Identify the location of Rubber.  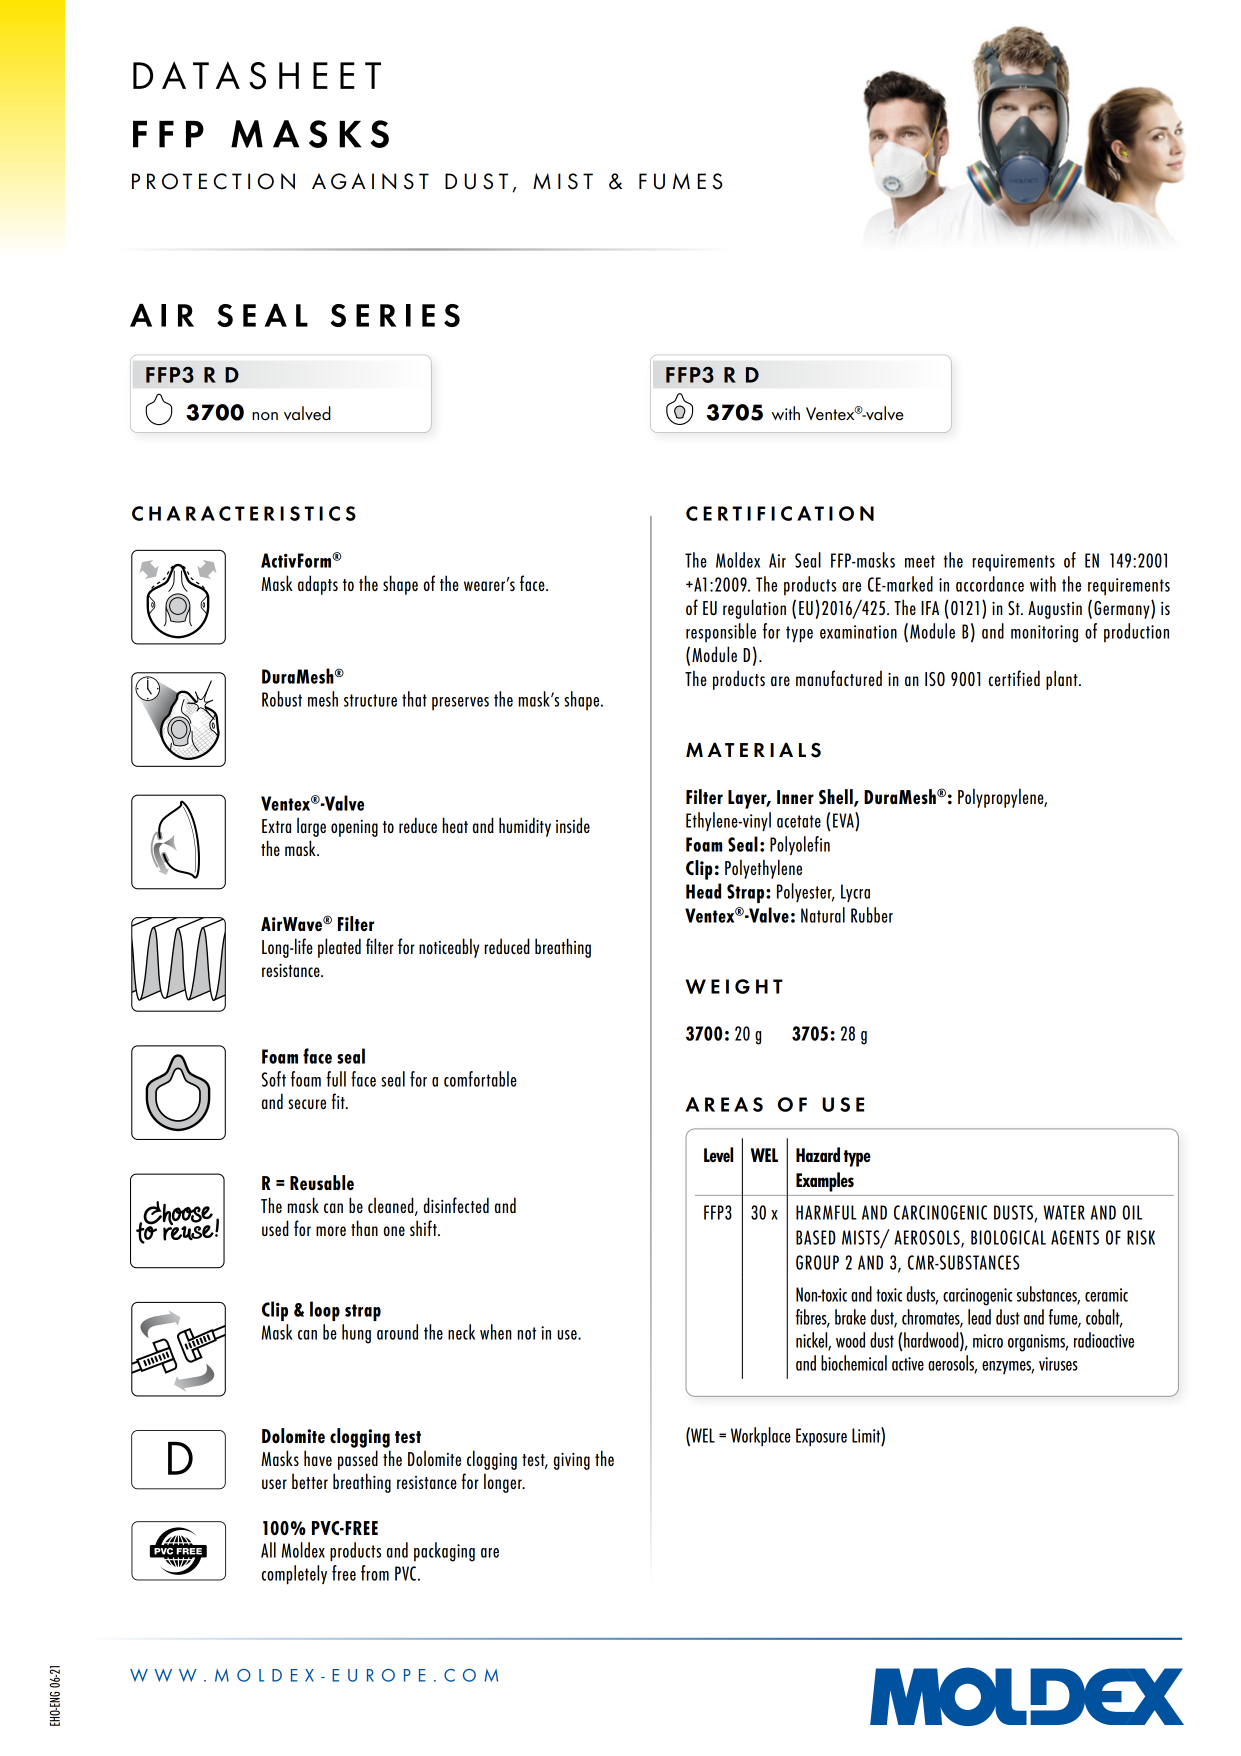
(872, 915).
